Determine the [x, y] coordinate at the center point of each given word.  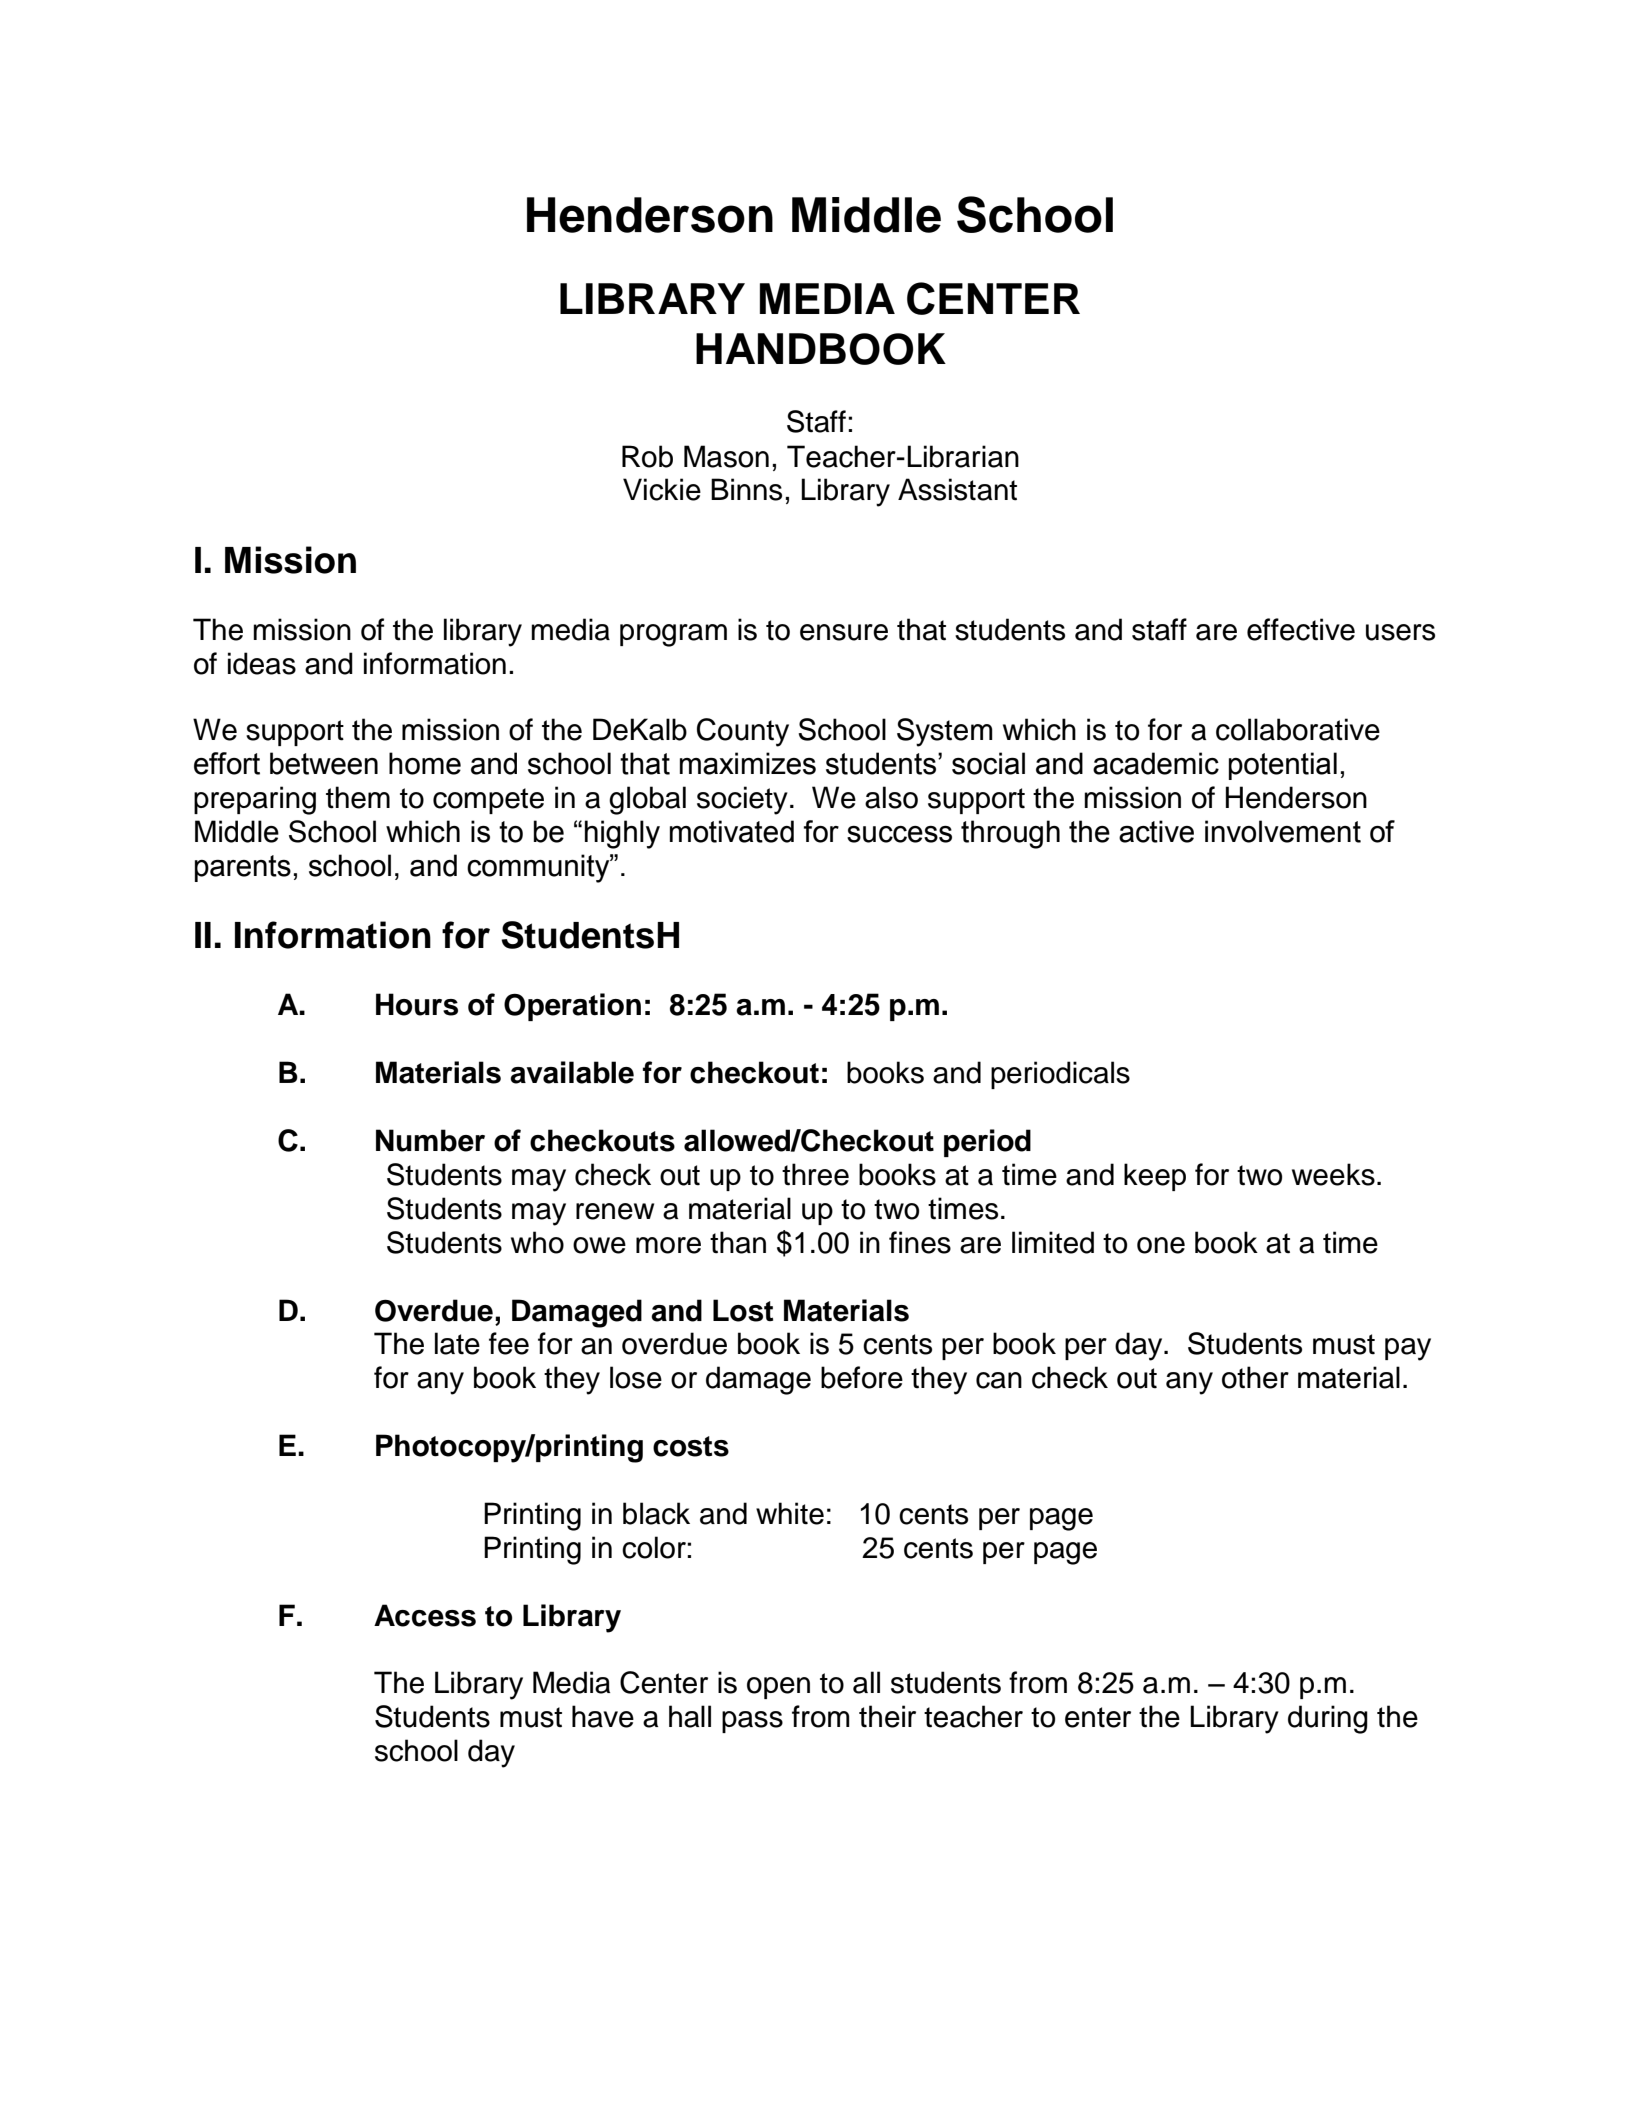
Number [430, 1140]
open [778, 1688]
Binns [746, 489]
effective [1301, 629]
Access [425, 1615]
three [815, 1174]
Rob [647, 456]
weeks [1333, 1174]
